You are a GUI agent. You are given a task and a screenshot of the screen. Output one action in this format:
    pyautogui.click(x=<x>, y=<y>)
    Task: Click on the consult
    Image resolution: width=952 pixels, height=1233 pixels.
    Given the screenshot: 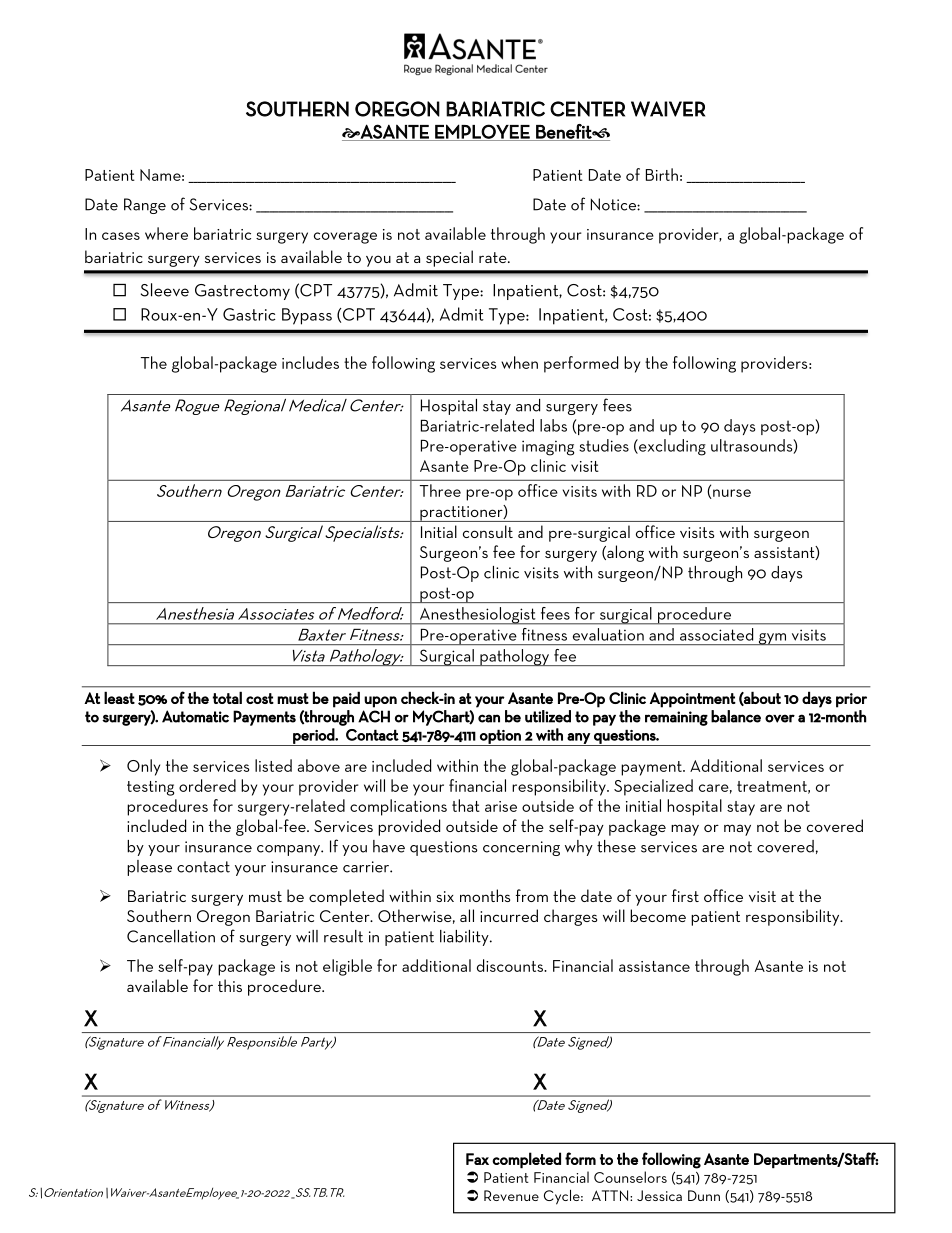 What is the action you would take?
    pyautogui.click(x=488, y=531)
